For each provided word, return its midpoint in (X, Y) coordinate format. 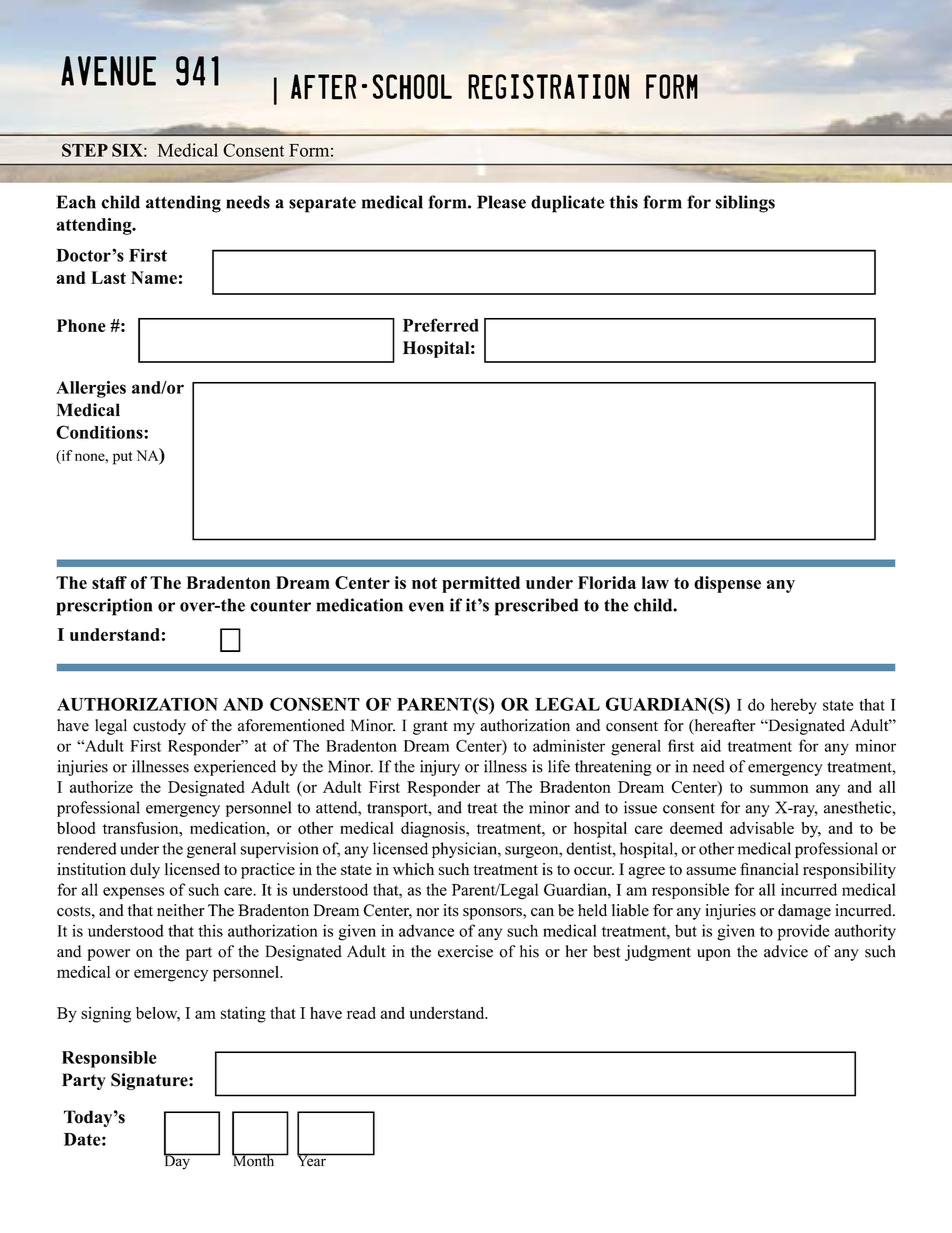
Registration (548, 87)
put (122, 458)
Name (154, 277)
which (413, 869)
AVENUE (108, 71)
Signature (150, 1081)
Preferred (441, 325)
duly (145, 871)
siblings (745, 204)
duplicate (567, 204)
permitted (481, 584)
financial (769, 869)
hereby (794, 706)
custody (159, 727)
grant (430, 728)
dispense (727, 584)
